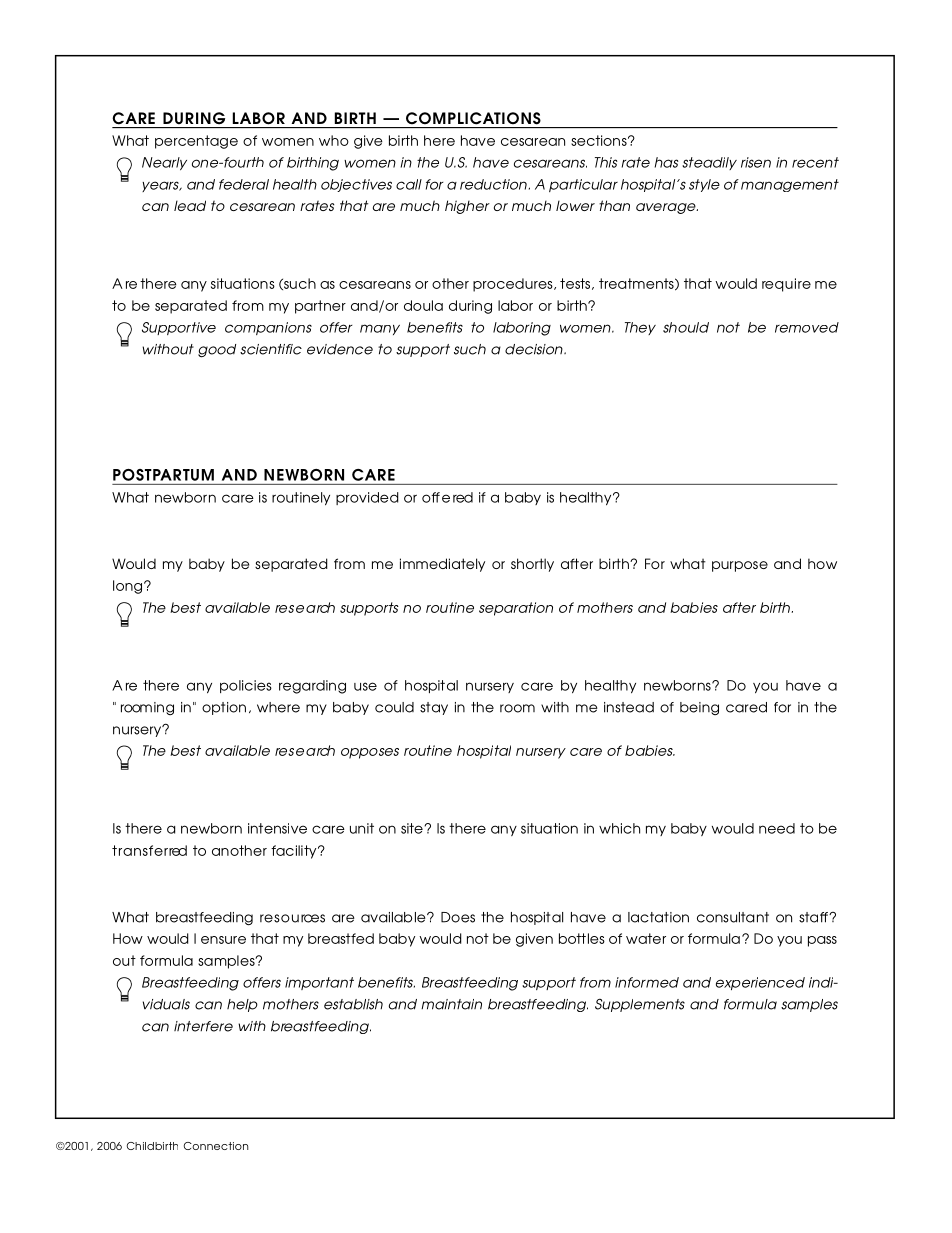 The width and height of the image is (952, 1233). I want to click on separation, so click(516, 609).
